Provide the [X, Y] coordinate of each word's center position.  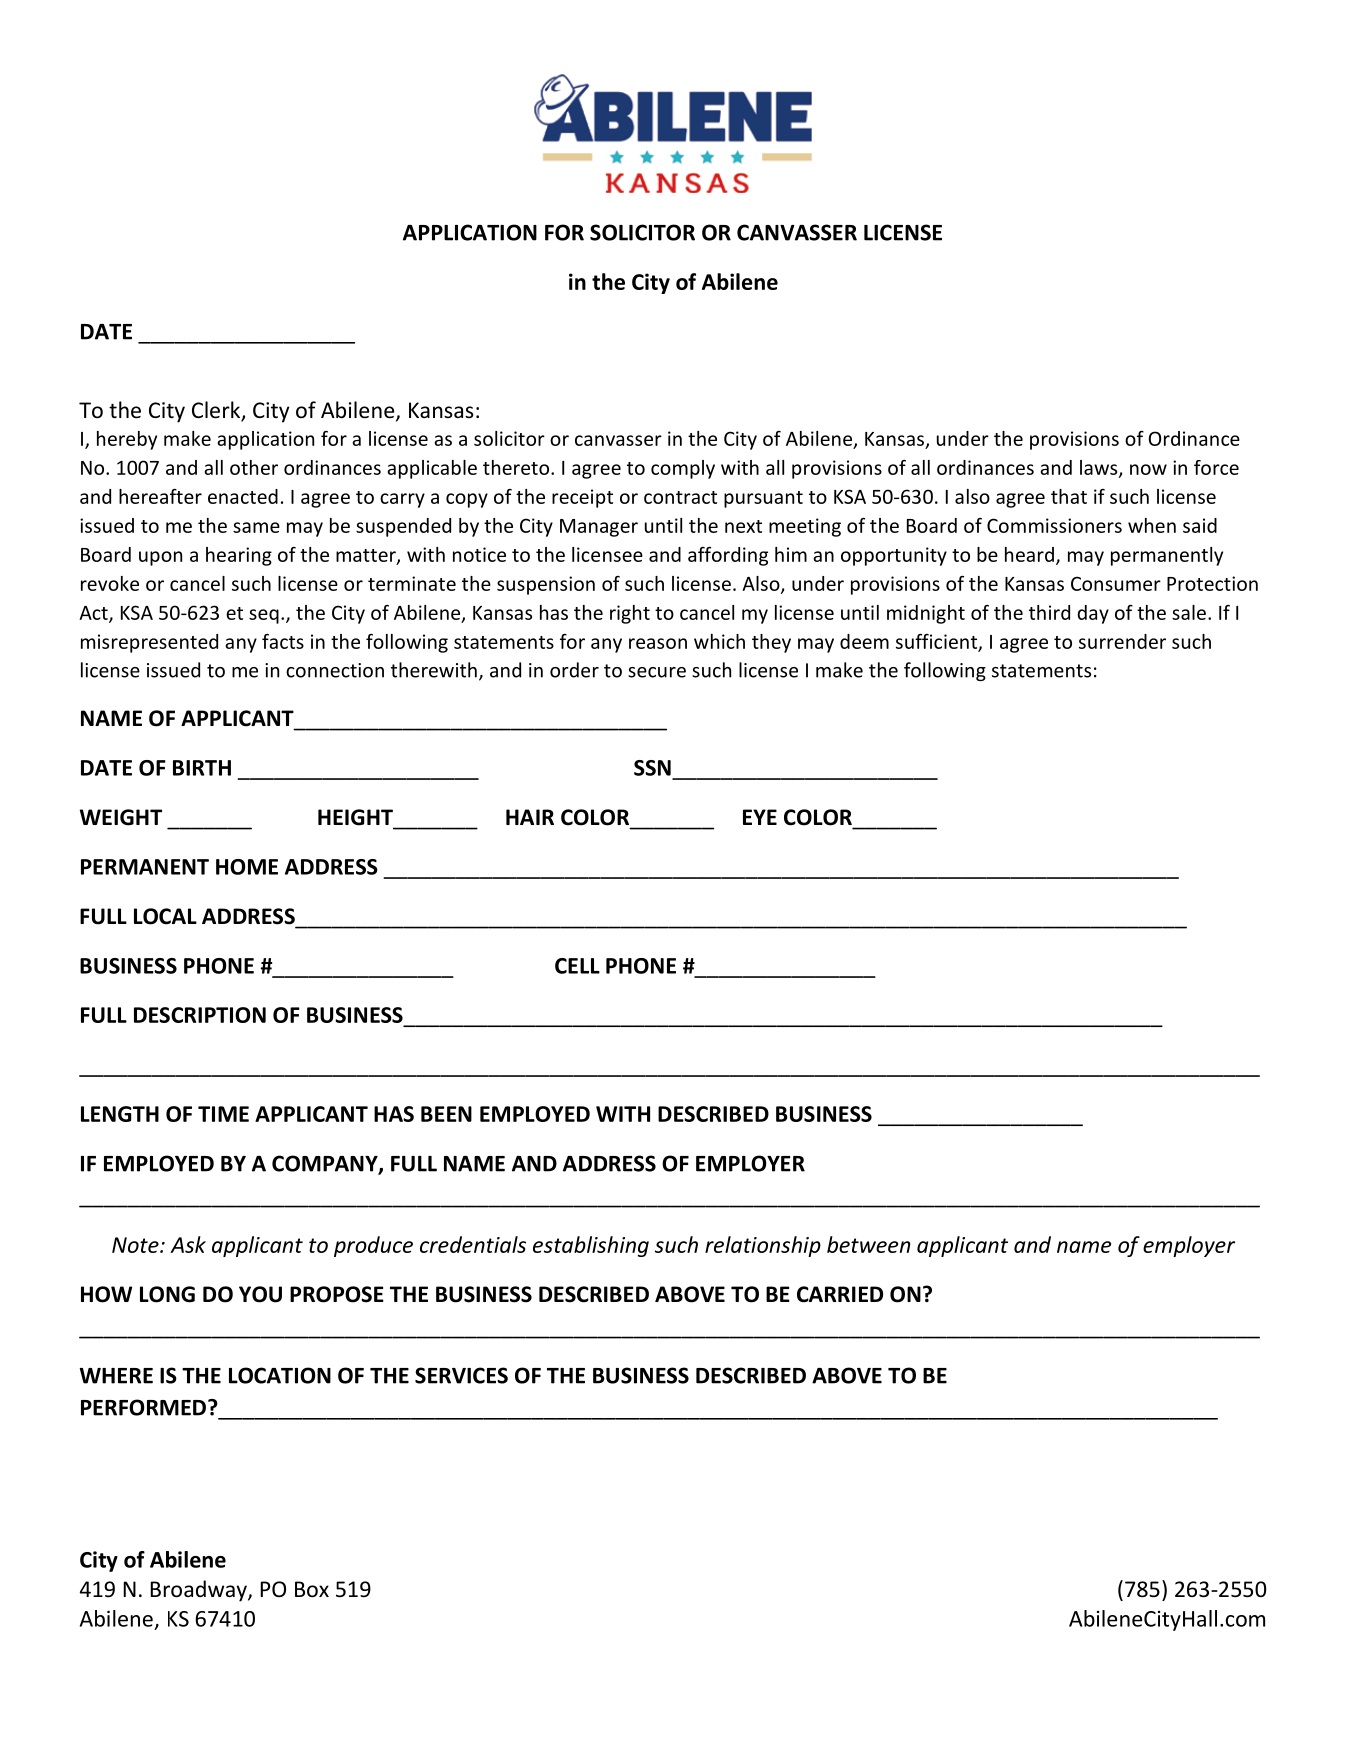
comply [683, 469]
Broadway [199, 1591]
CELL [577, 966]
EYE [760, 817]
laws [1100, 468]
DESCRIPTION [200, 1015]
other [254, 467]
